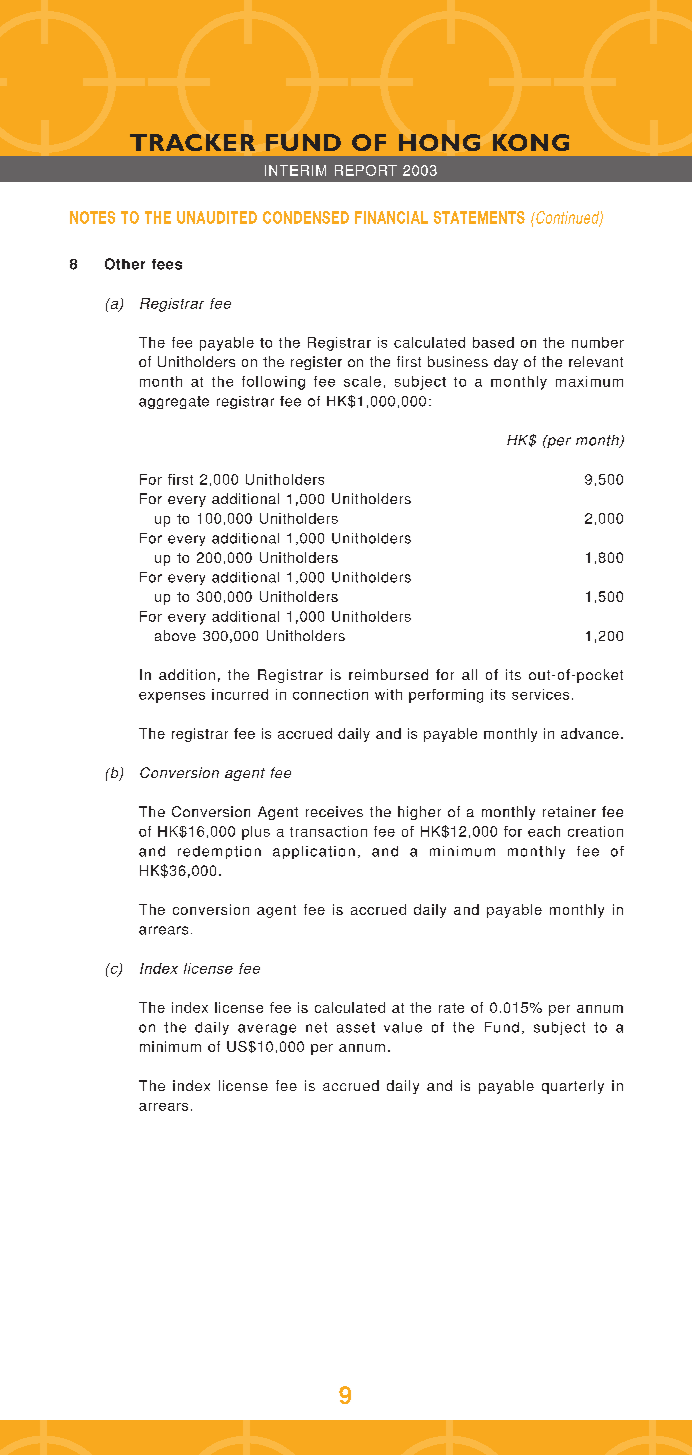  Describe the element at coordinates (366, 170) in the page. I see `REPORT` at that location.
